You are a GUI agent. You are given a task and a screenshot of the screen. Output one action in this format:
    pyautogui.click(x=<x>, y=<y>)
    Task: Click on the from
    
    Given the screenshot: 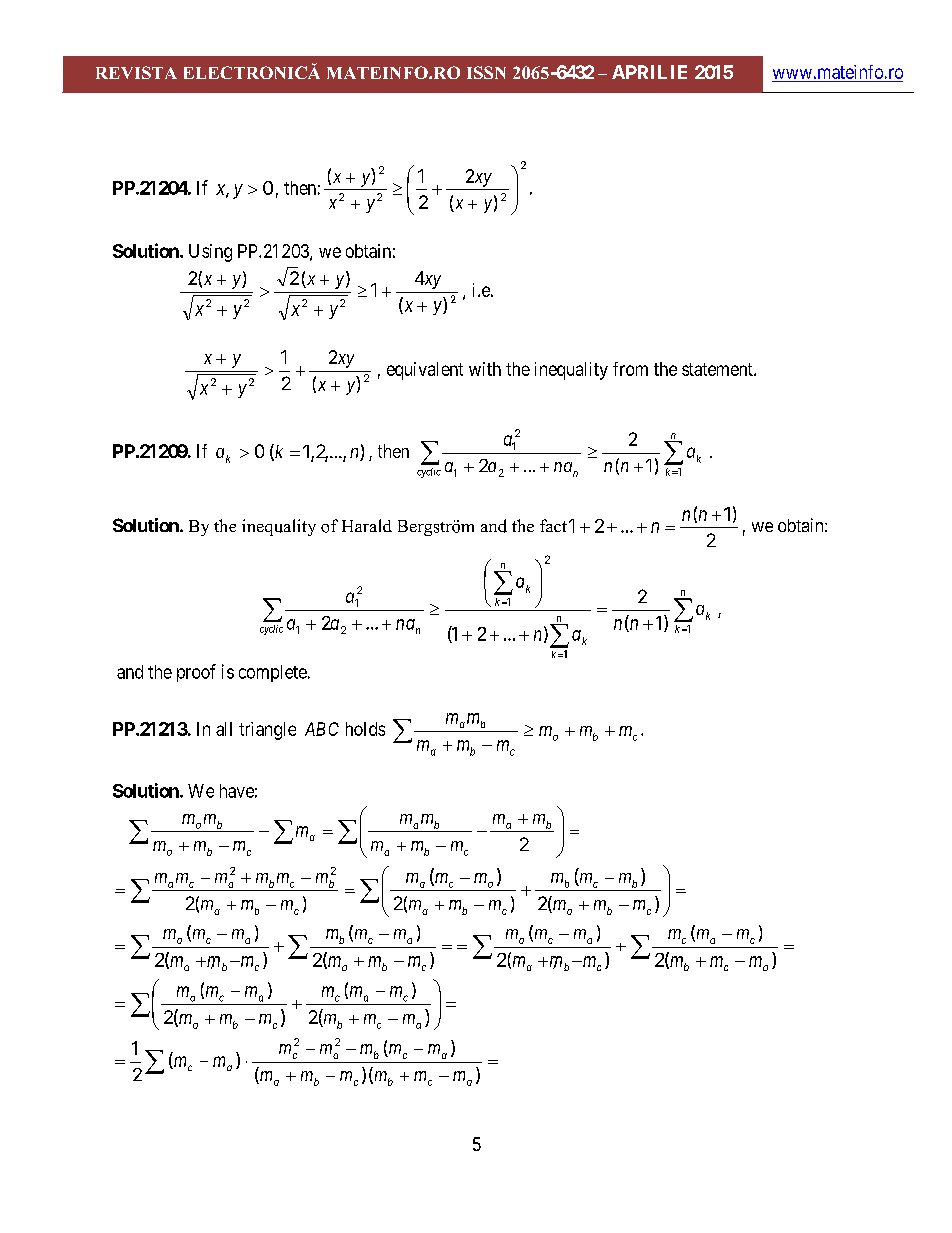 What is the action you would take?
    pyautogui.click(x=630, y=369)
